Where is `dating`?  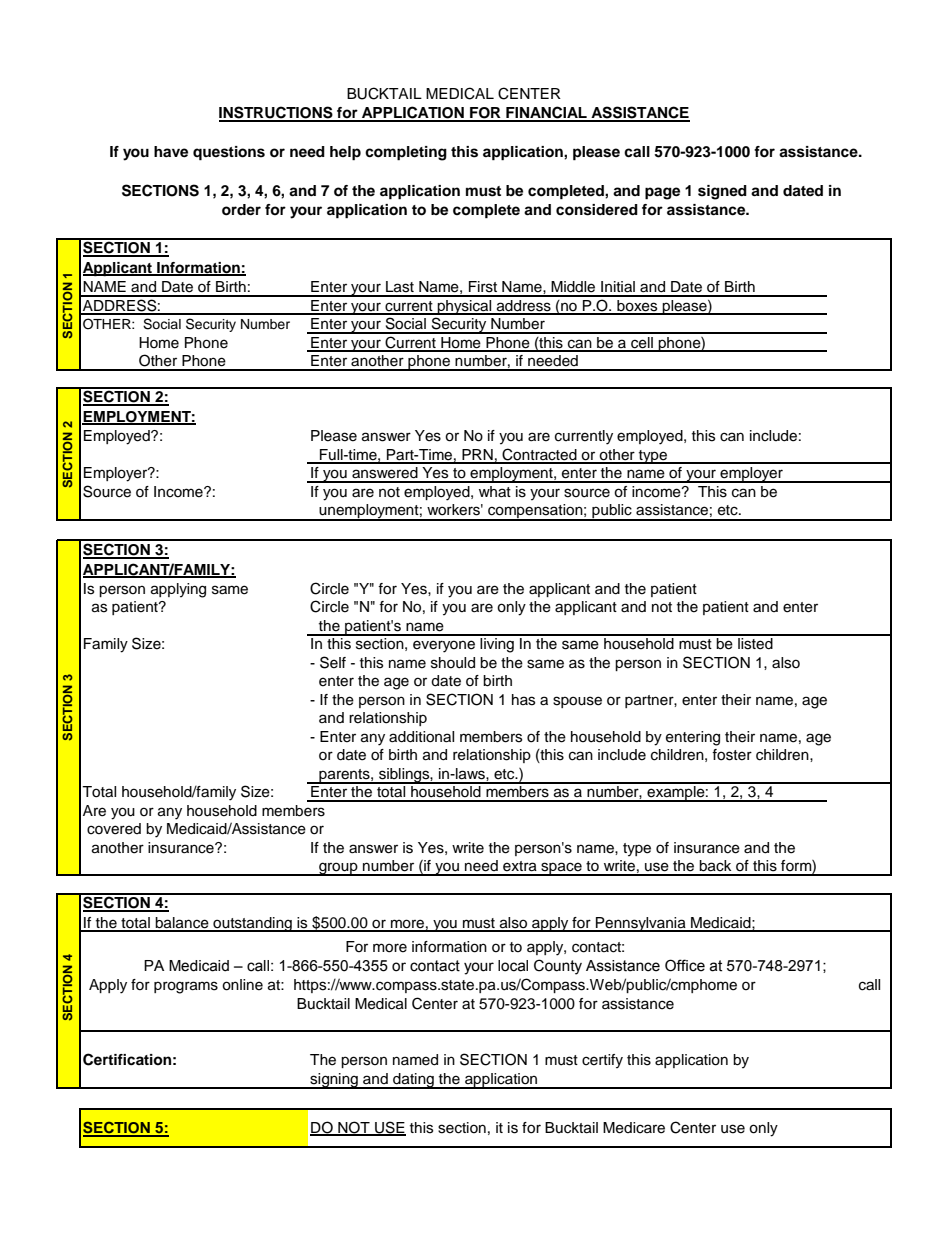
dating is located at coordinates (413, 1081).
